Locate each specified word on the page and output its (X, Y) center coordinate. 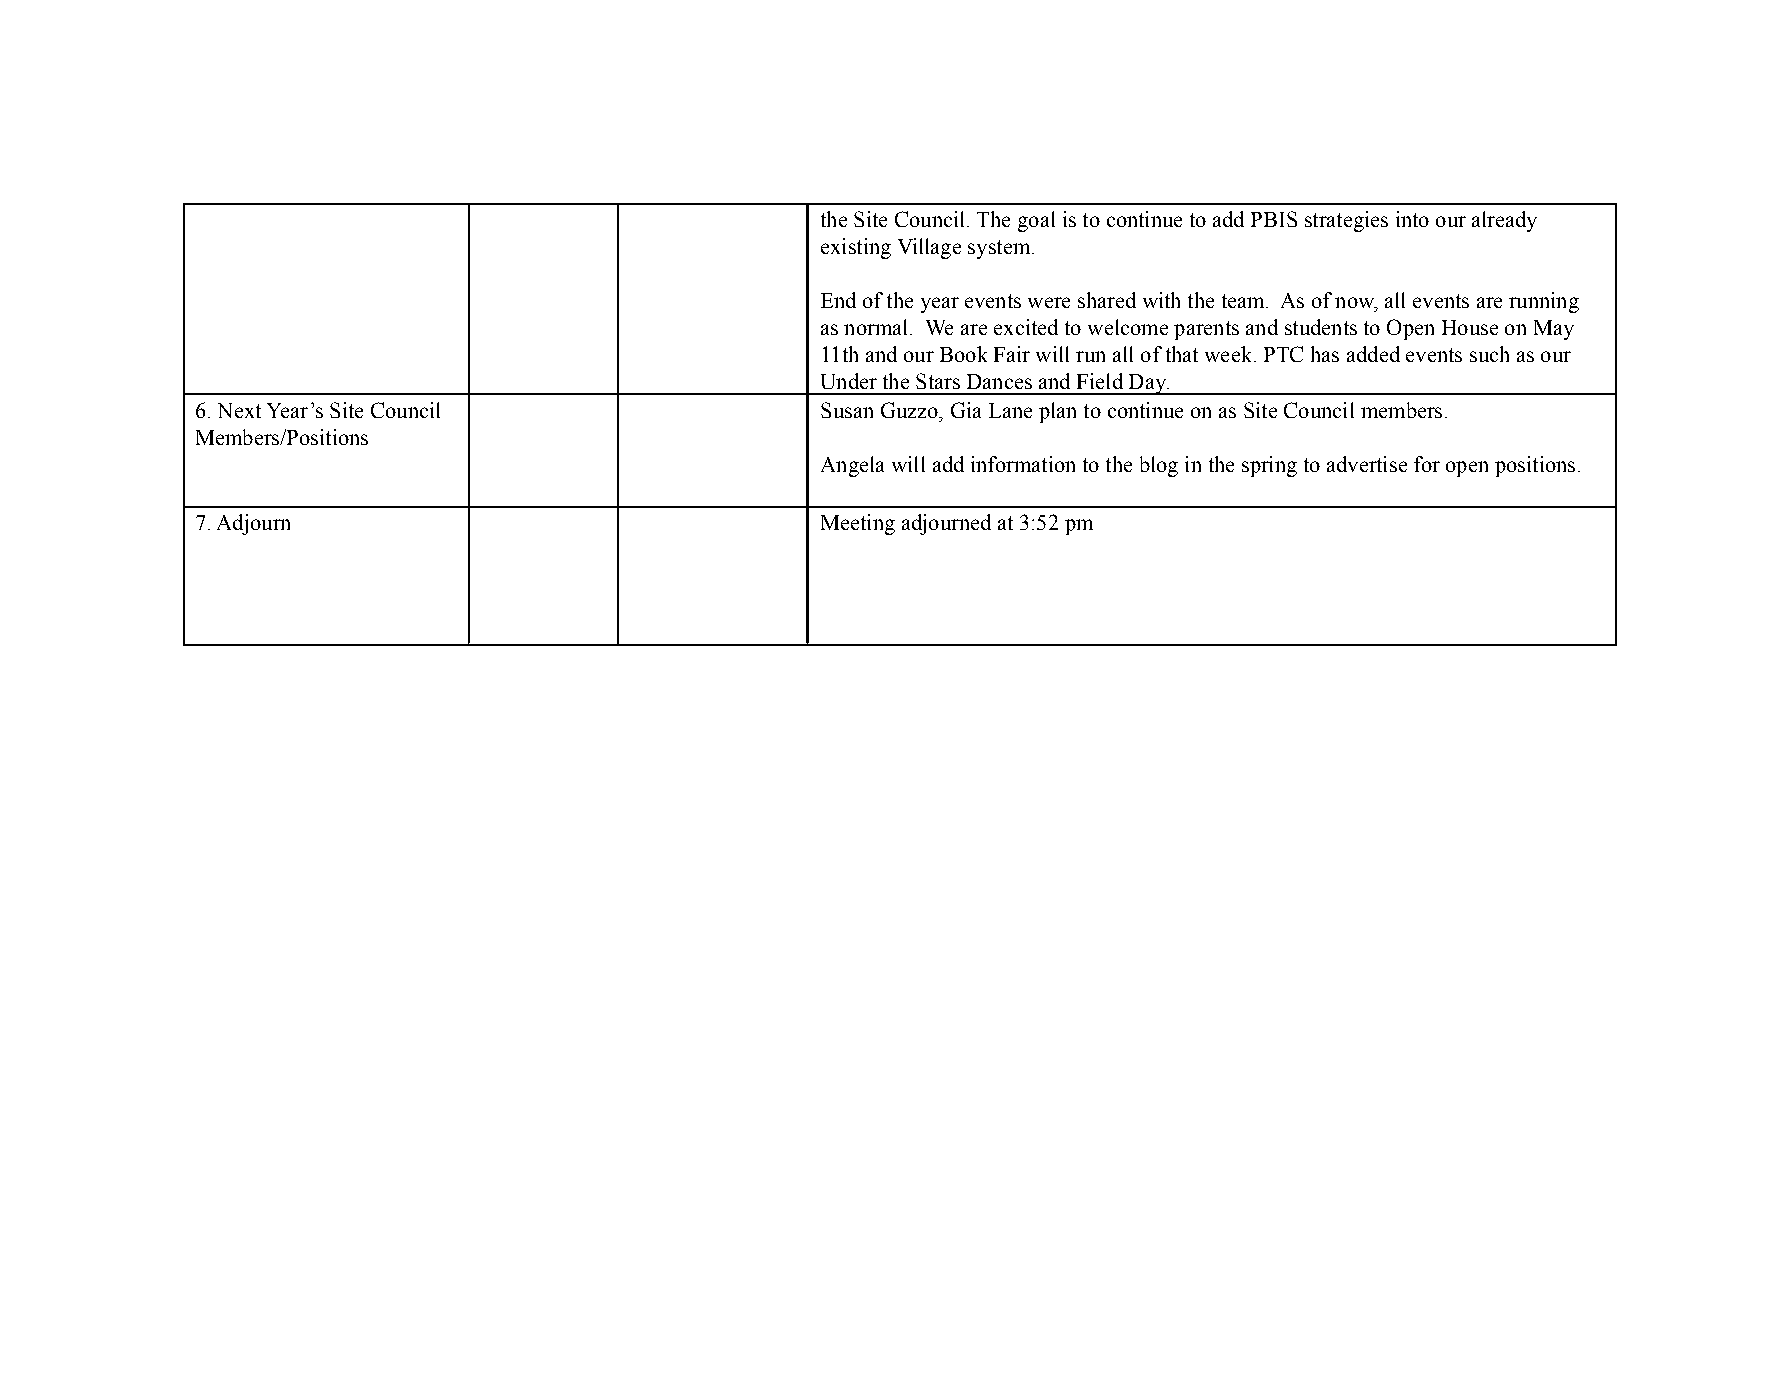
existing (856, 248)
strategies (1346, 221)
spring (1269, 466)
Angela (852, 466)
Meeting (858, 524)
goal (1036, 221)
